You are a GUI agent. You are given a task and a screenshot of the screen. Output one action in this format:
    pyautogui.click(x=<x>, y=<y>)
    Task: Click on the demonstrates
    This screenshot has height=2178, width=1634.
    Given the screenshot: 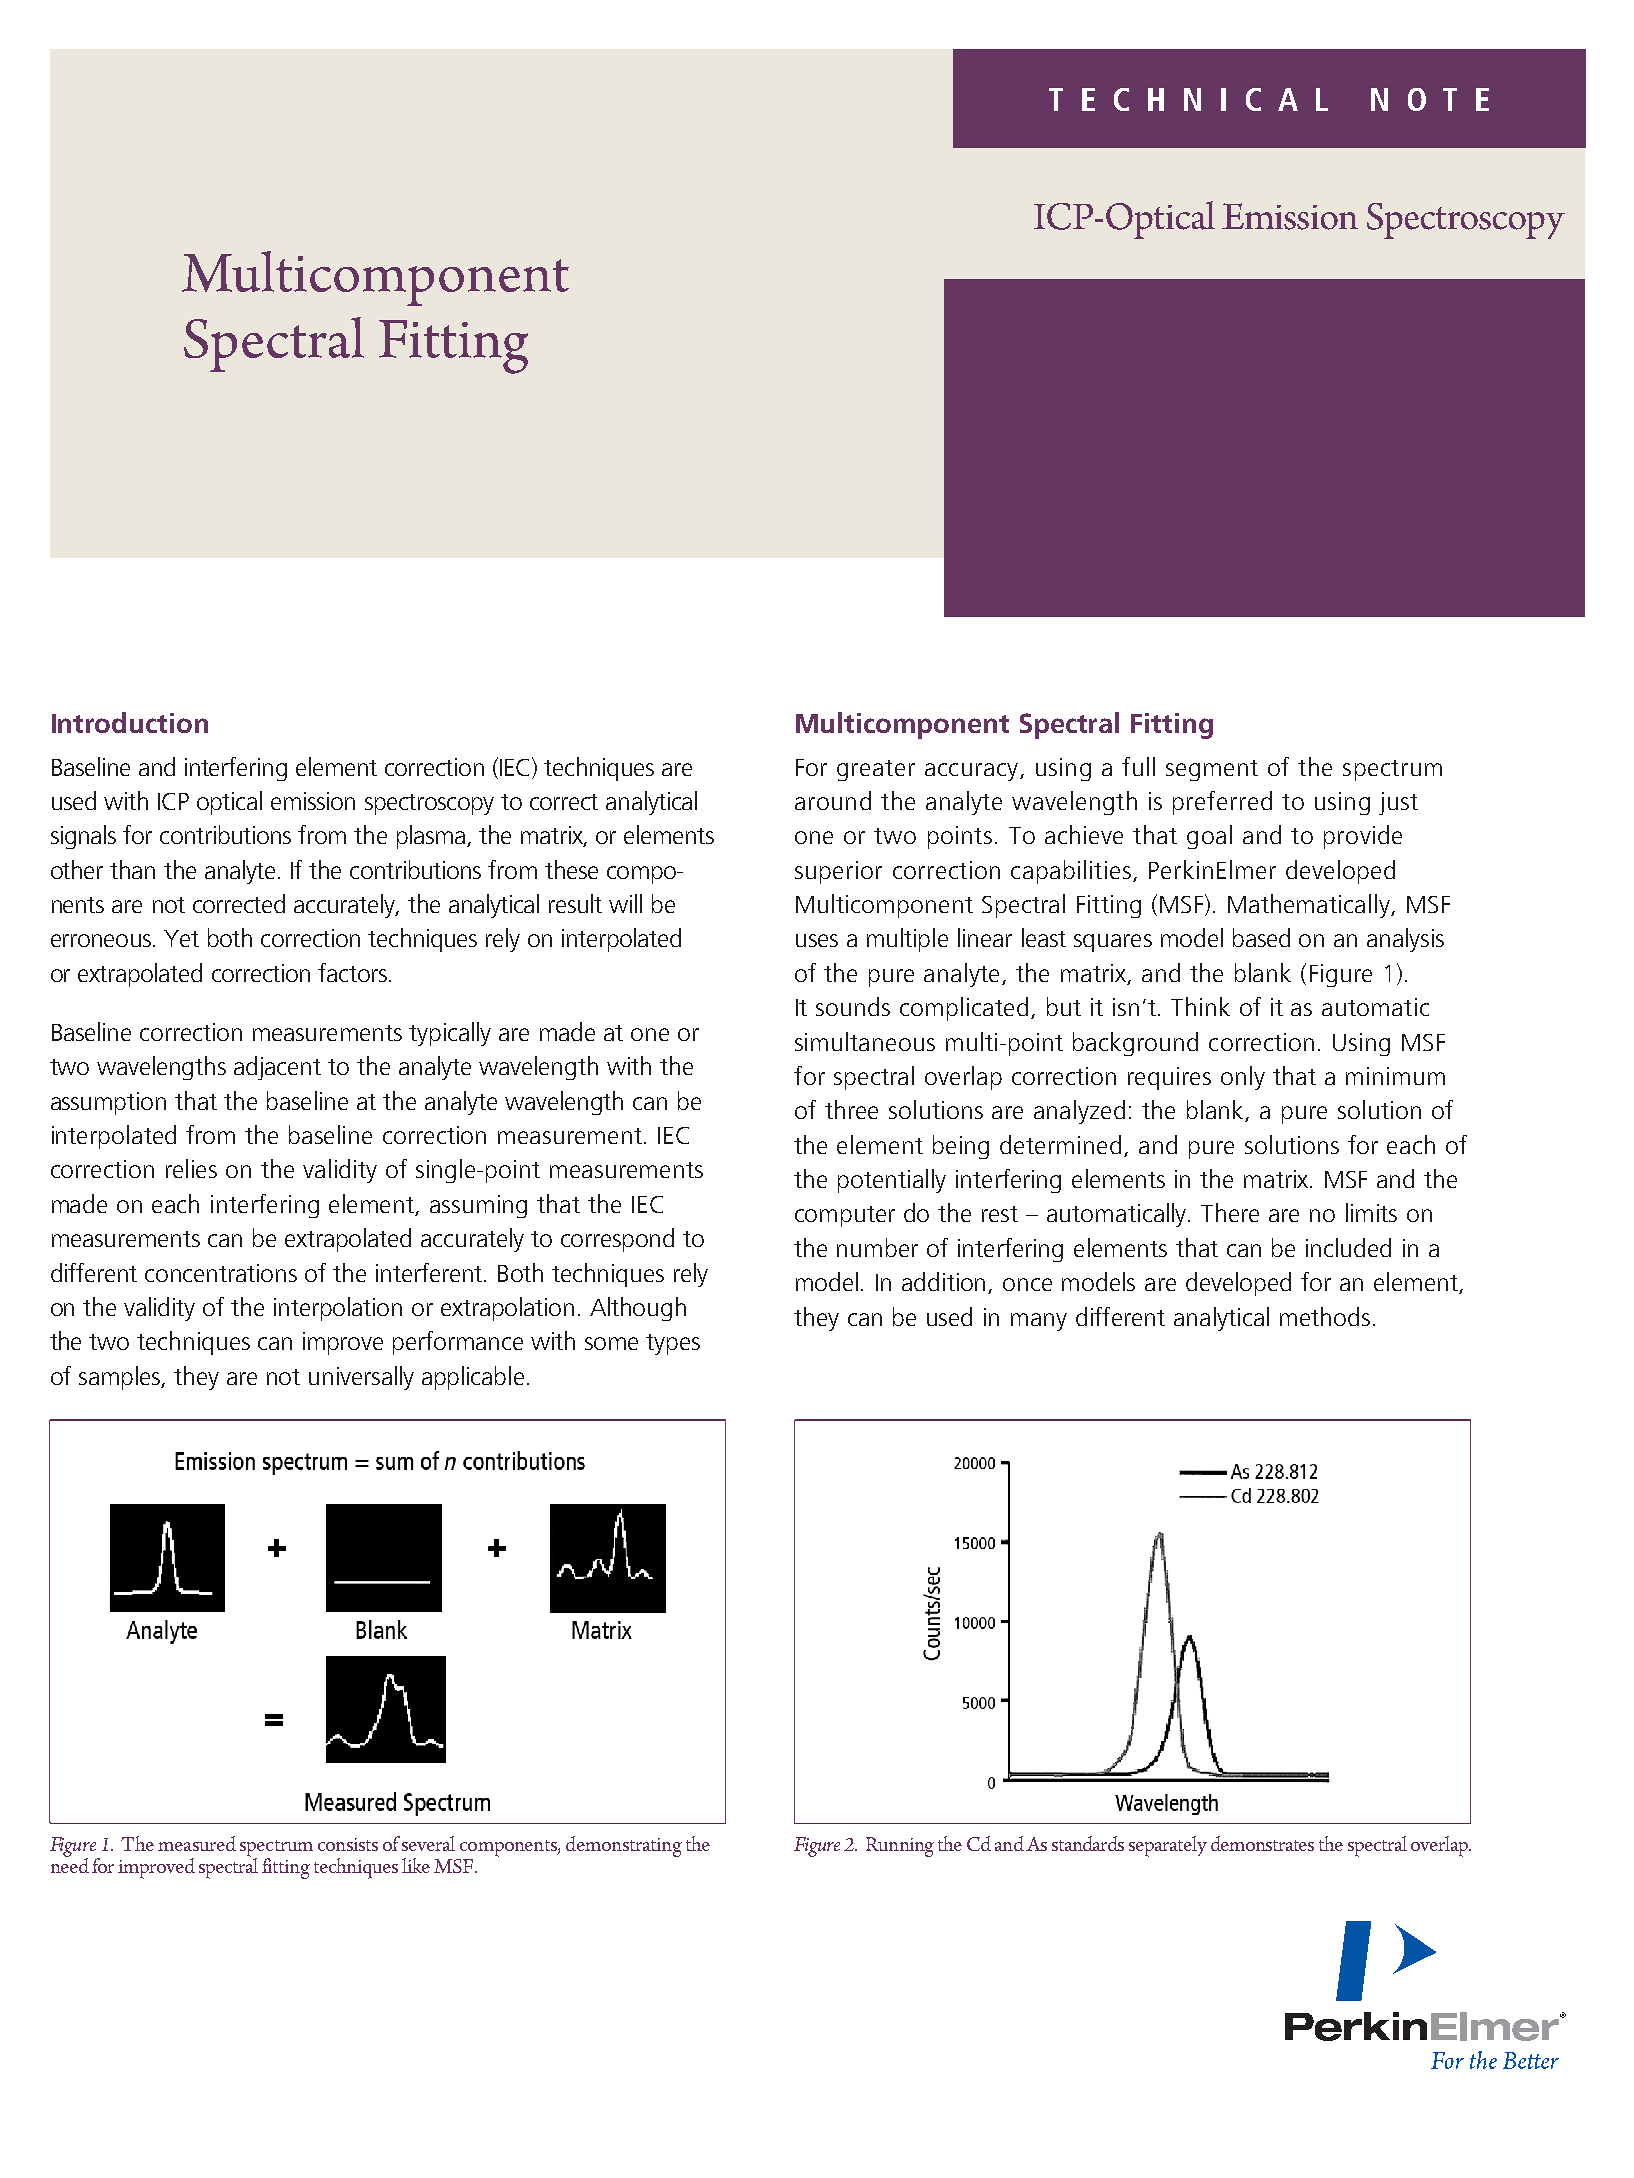 What is the action you would take?
    pyautogui.click(x=1262, y=1843)
